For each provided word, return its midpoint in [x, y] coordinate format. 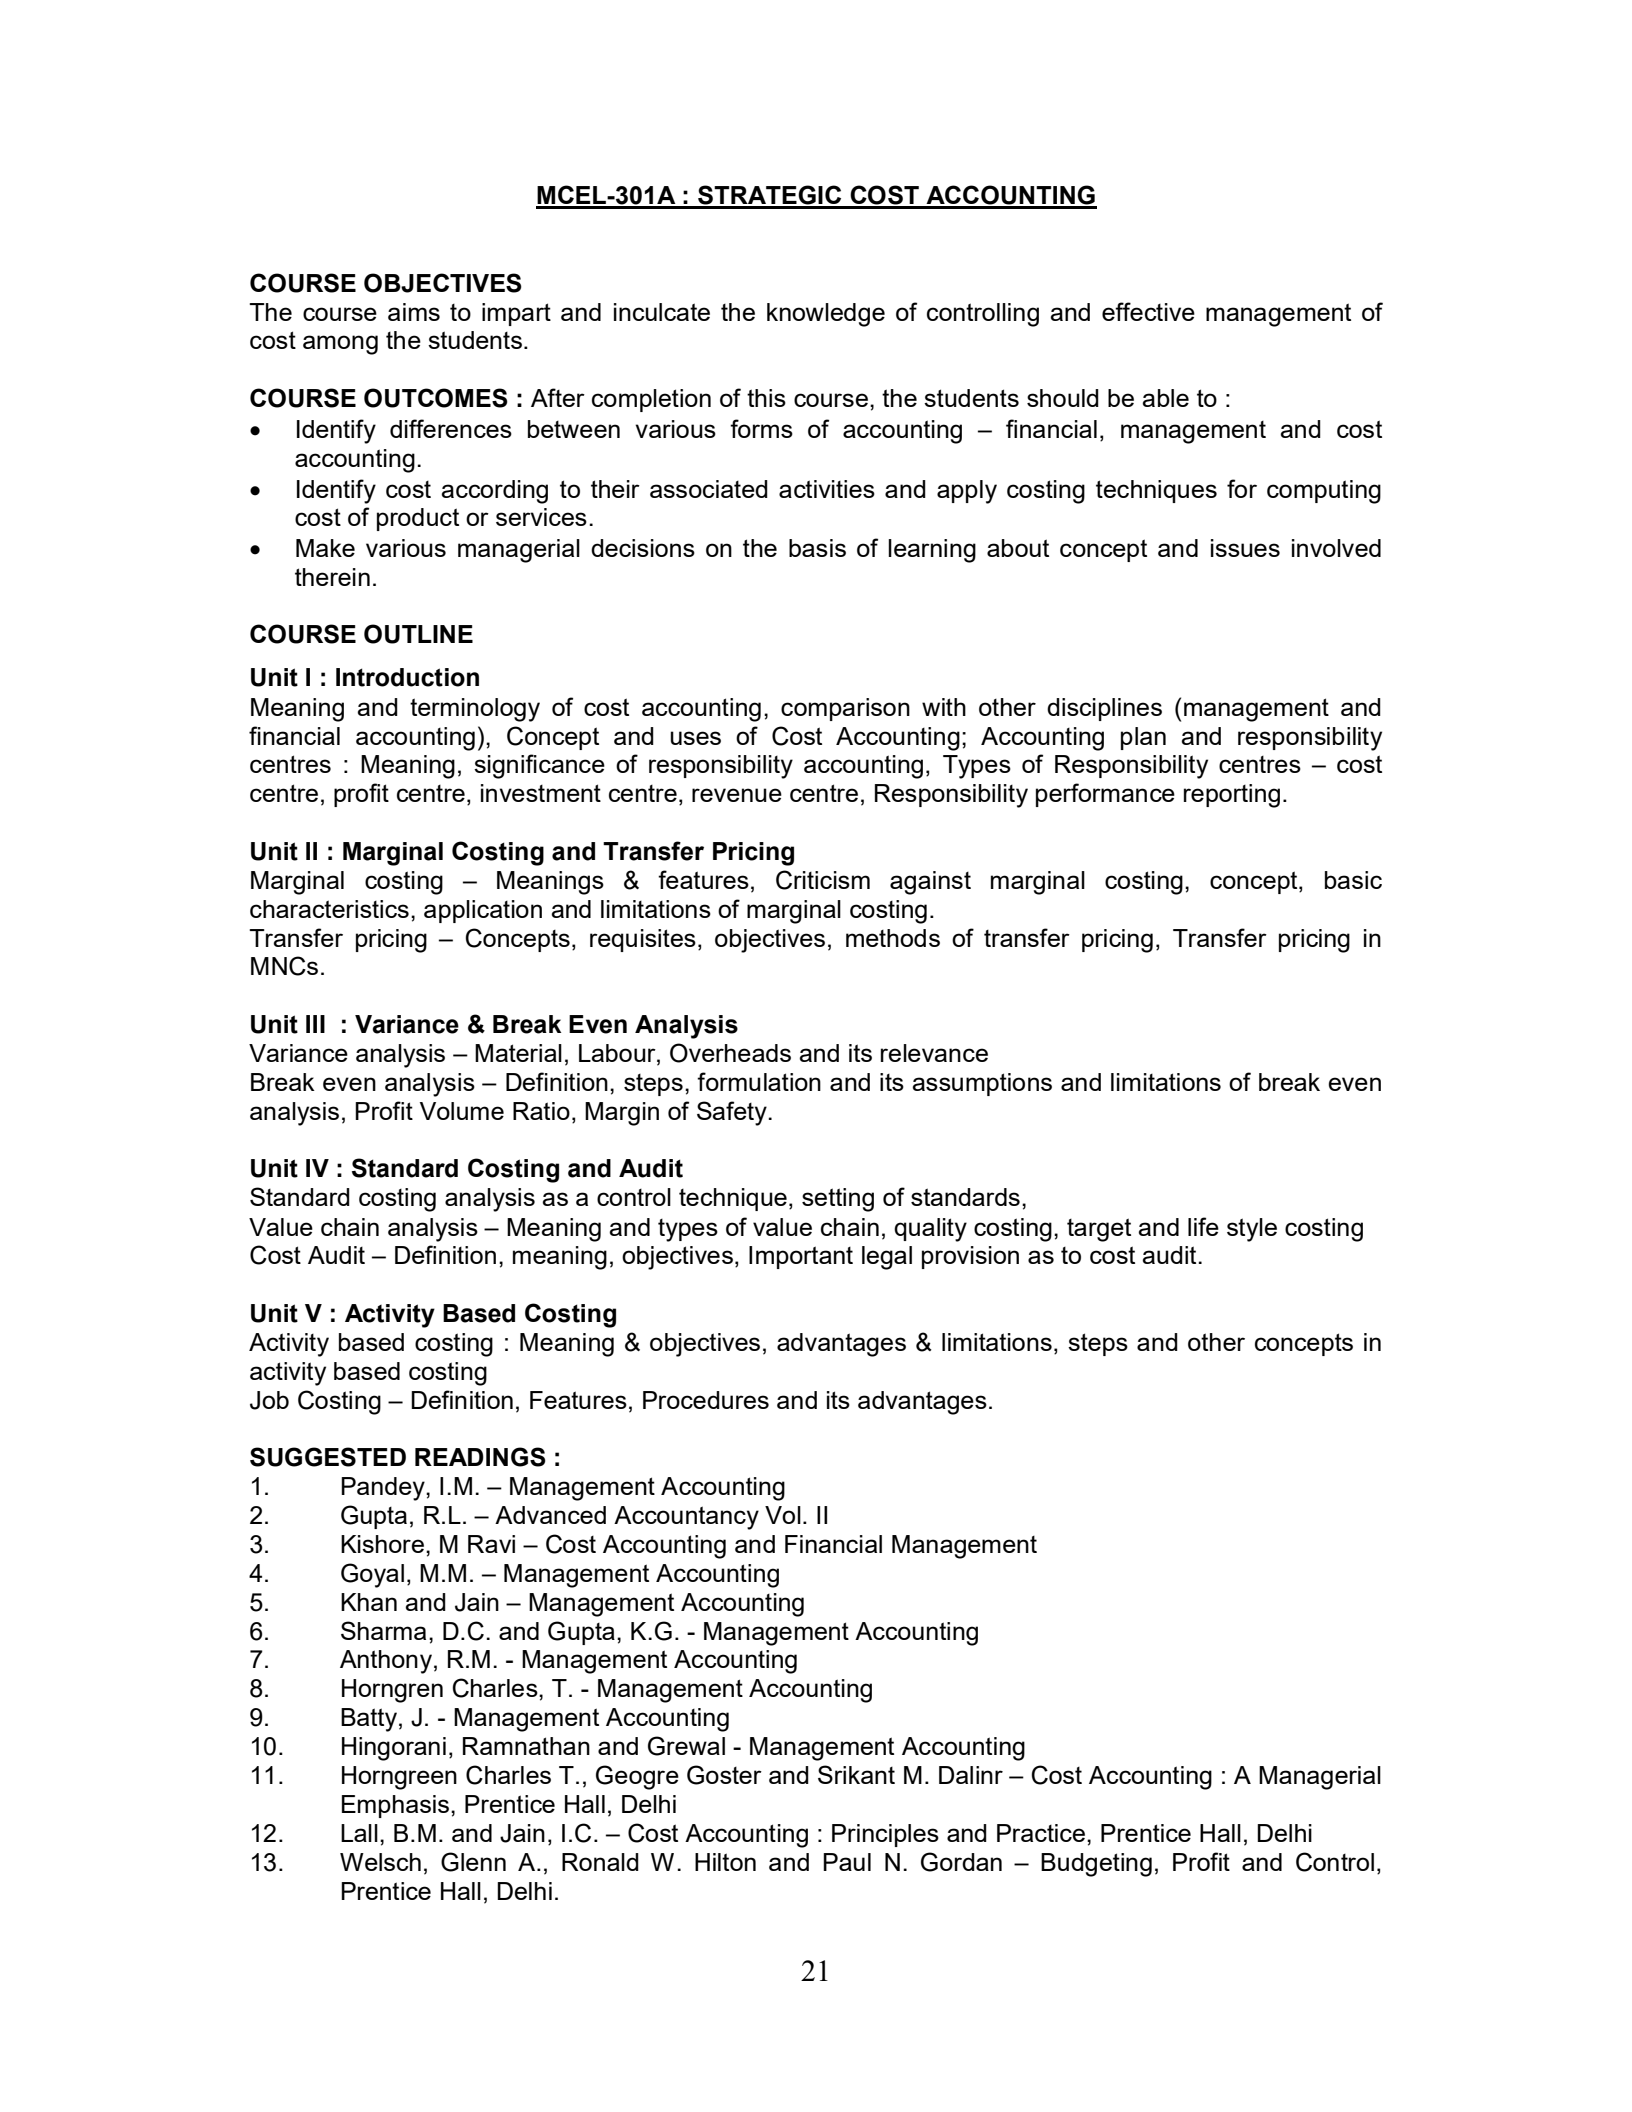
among [340, 345]
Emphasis [397, 1806]
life [1203, 1226]
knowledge [826, 315]
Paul [847, 1862]
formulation [759, 1081]
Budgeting [1096, 1865]
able [1165, 398]
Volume [462, 1111]
